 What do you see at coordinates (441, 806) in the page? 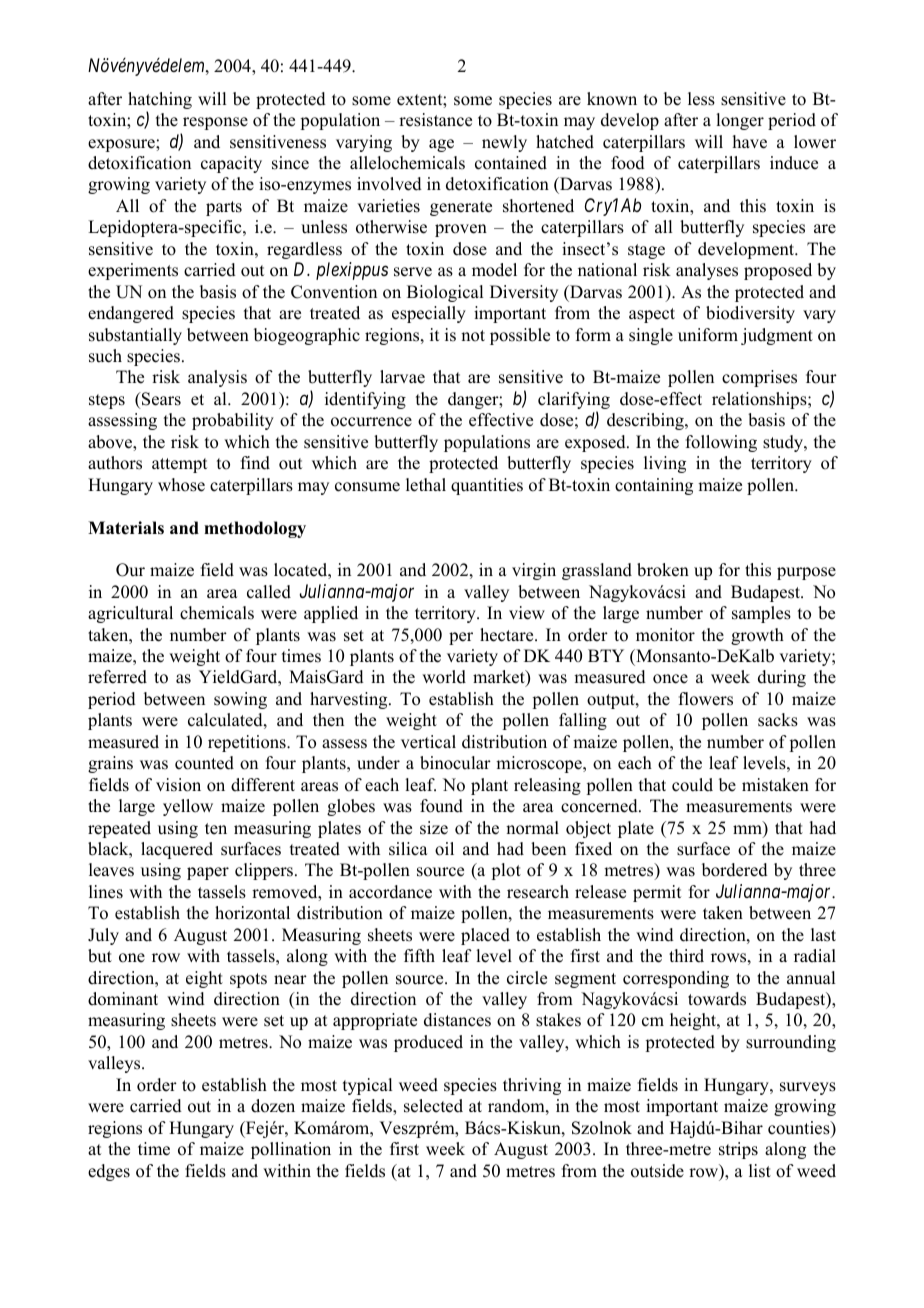
I see `found` at bounding box center [441, 806].
